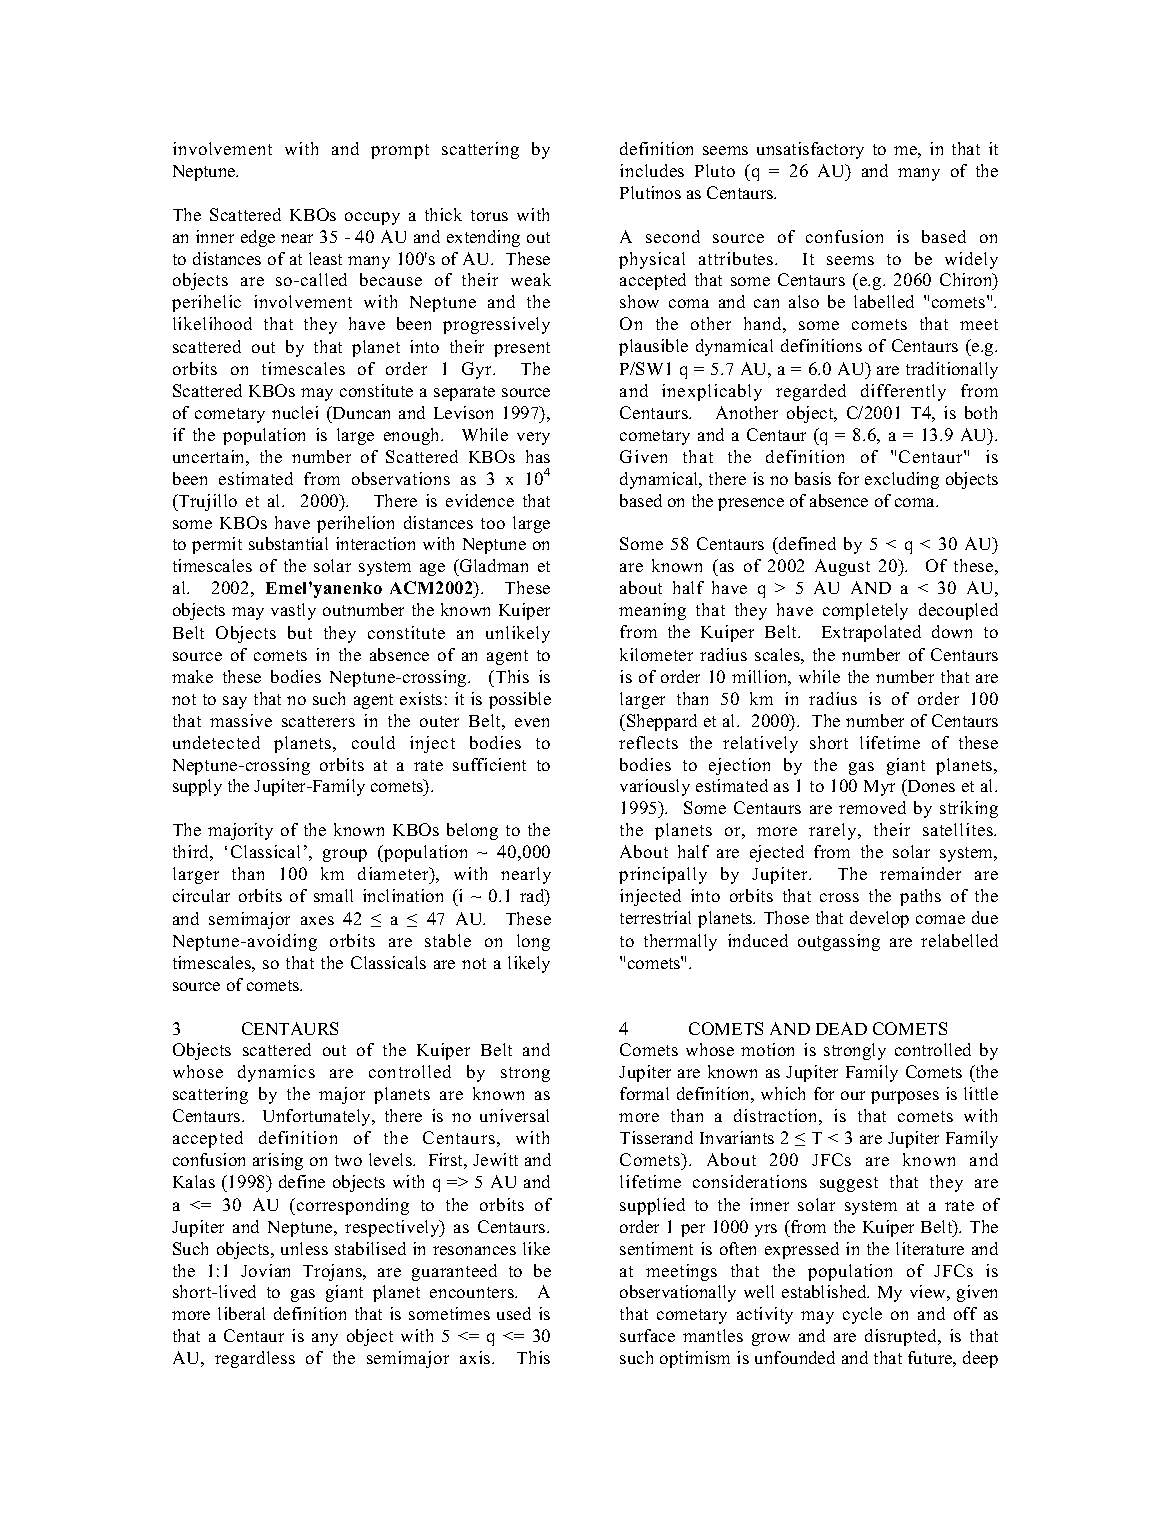 The image size is (1171, 1515). I want to click on includes, so click(652, 170).
